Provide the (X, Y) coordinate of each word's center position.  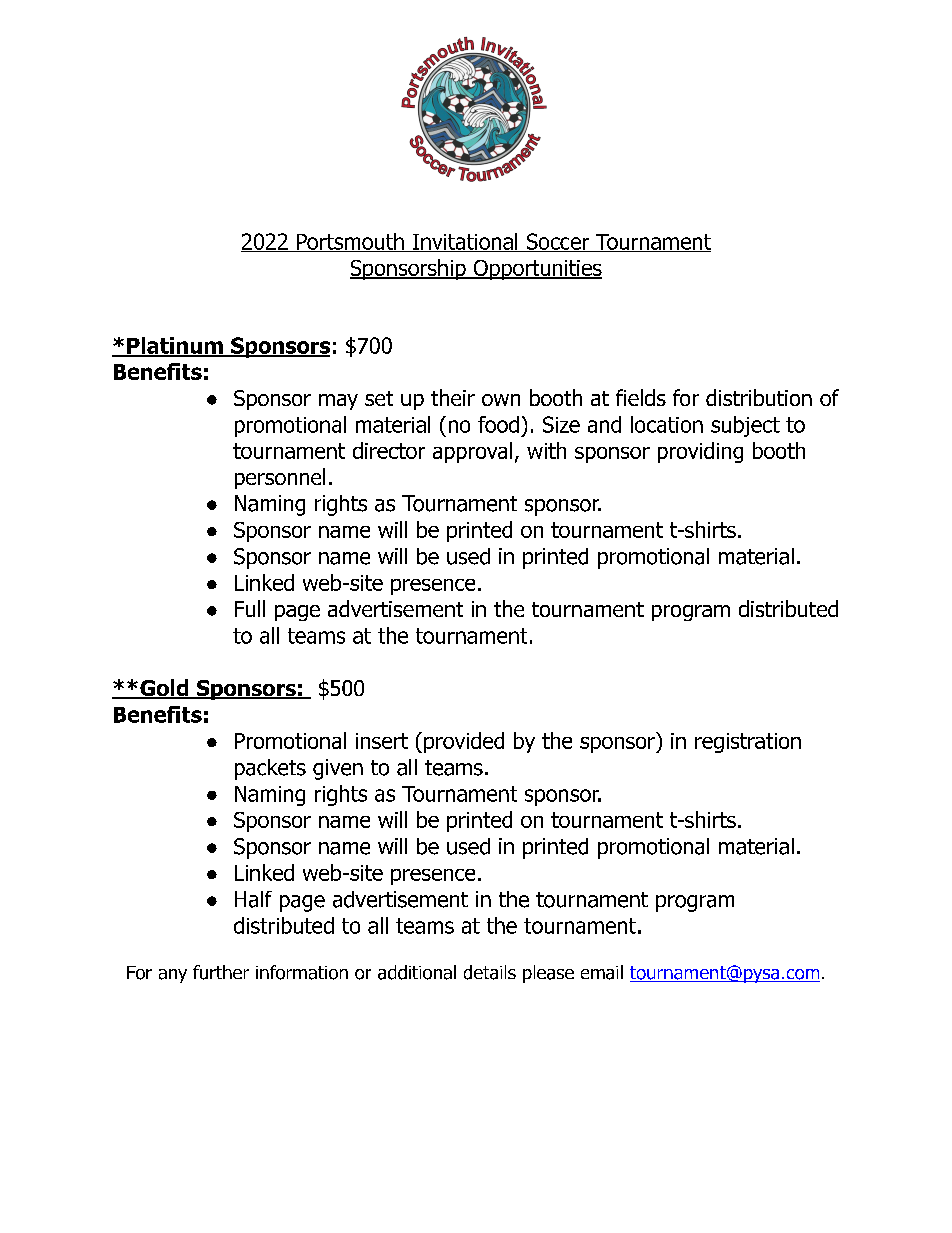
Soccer (557, 242)
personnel (280, 478)
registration (748, 743)
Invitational (465, 242)
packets (270, 769)
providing (700, 452)
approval (472, 452)
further (221, 972)
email (602, 972)
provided (464, 742)
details (490, 972)
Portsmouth (350, 242)
